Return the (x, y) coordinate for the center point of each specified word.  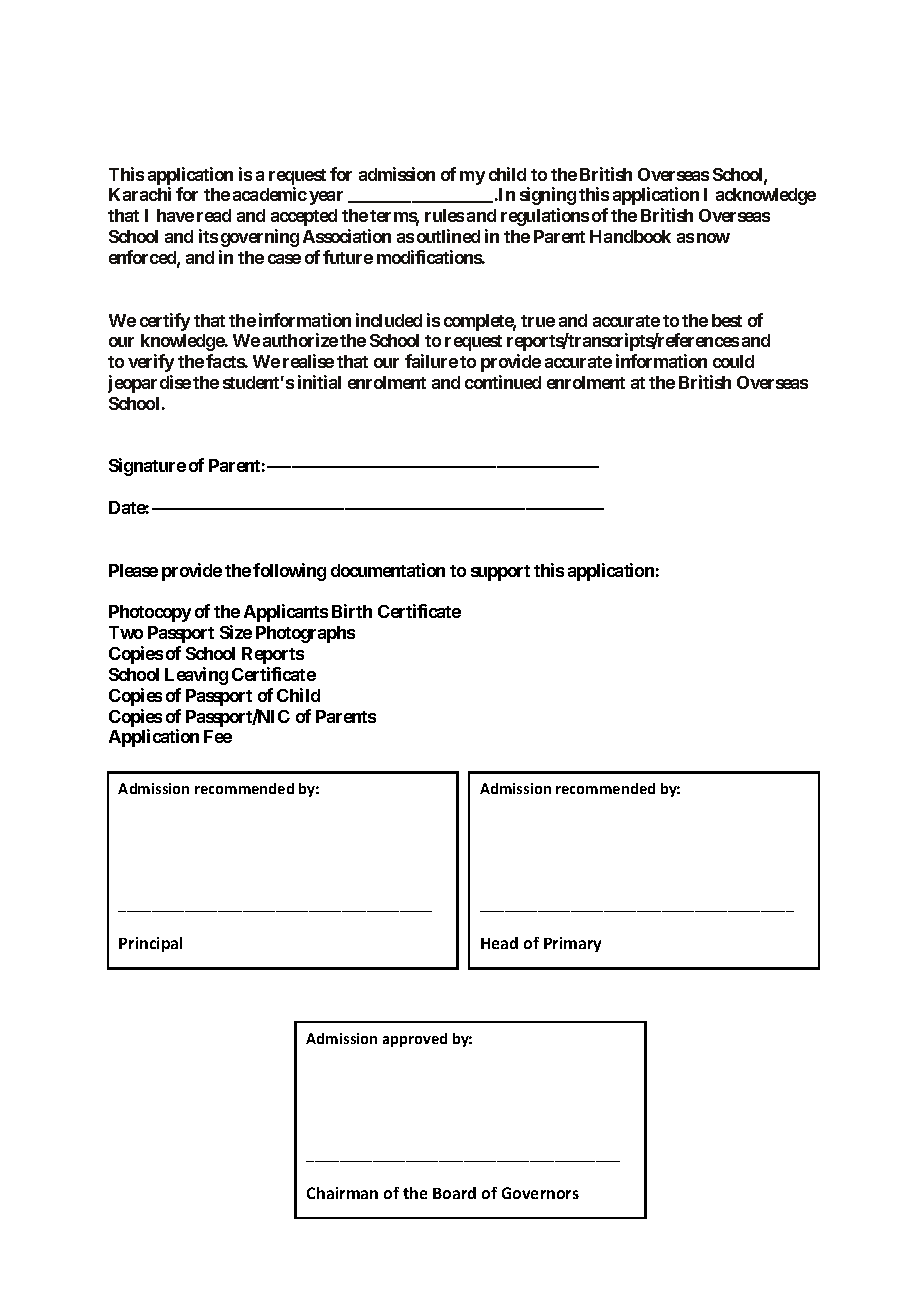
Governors (540, 1193)
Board (454, 1193)
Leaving (196, 676)
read (214, 215)
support (500, 573)
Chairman (342, 1193)
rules (444, 215)
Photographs (305, 634)
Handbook (630, 236)
